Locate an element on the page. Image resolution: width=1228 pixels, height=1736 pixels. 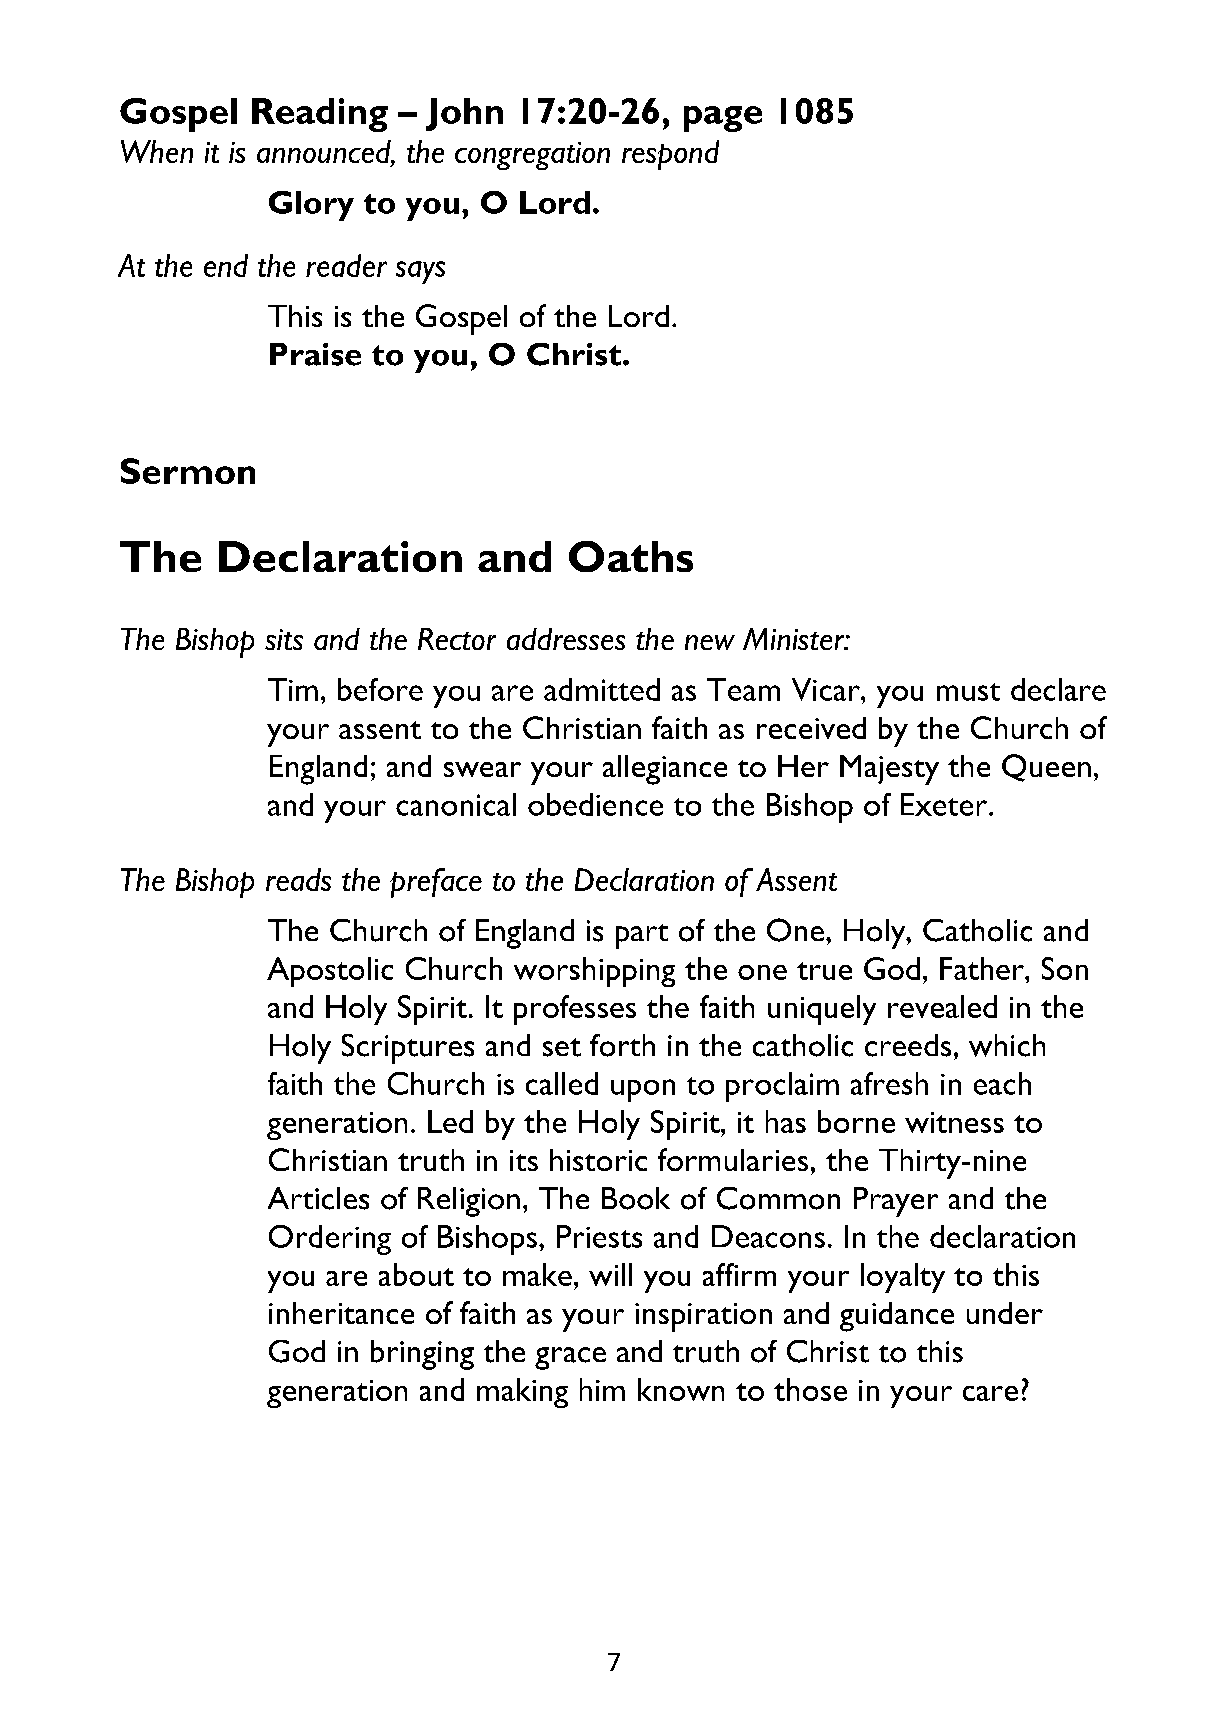
page is located at coordinates (723, 119).
